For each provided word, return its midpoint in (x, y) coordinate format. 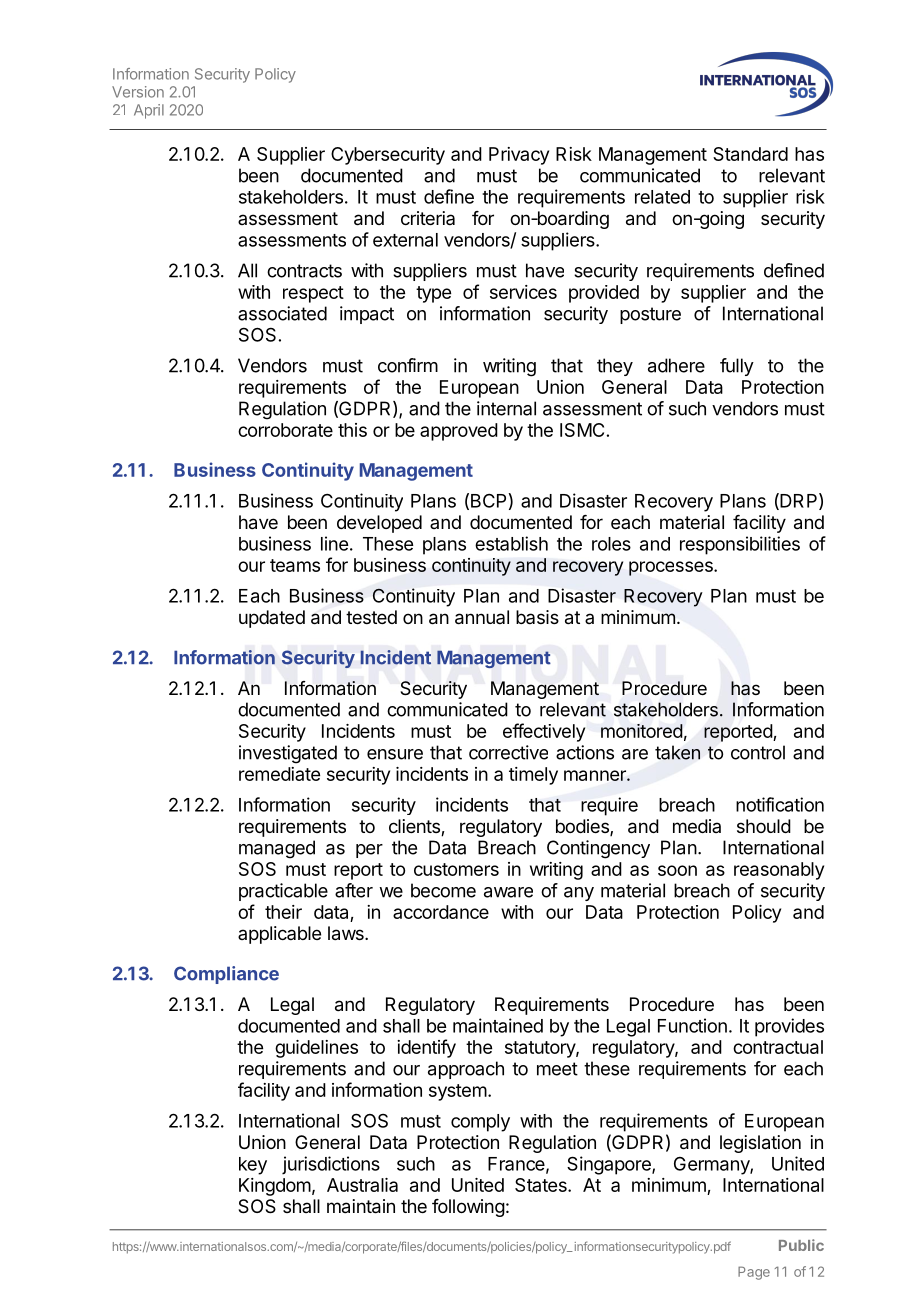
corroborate (285, 430)
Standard (750, 154)
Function (692, 1025)
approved (459, 432)
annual (482, 617)
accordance (441, 912)
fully (737, 367)
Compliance (226, 975)
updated (272, 619)
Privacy (519, 156)
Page (754, 1273)
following (468, 1208)
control (758, 752)
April (149, 111)
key (253, 1166)
